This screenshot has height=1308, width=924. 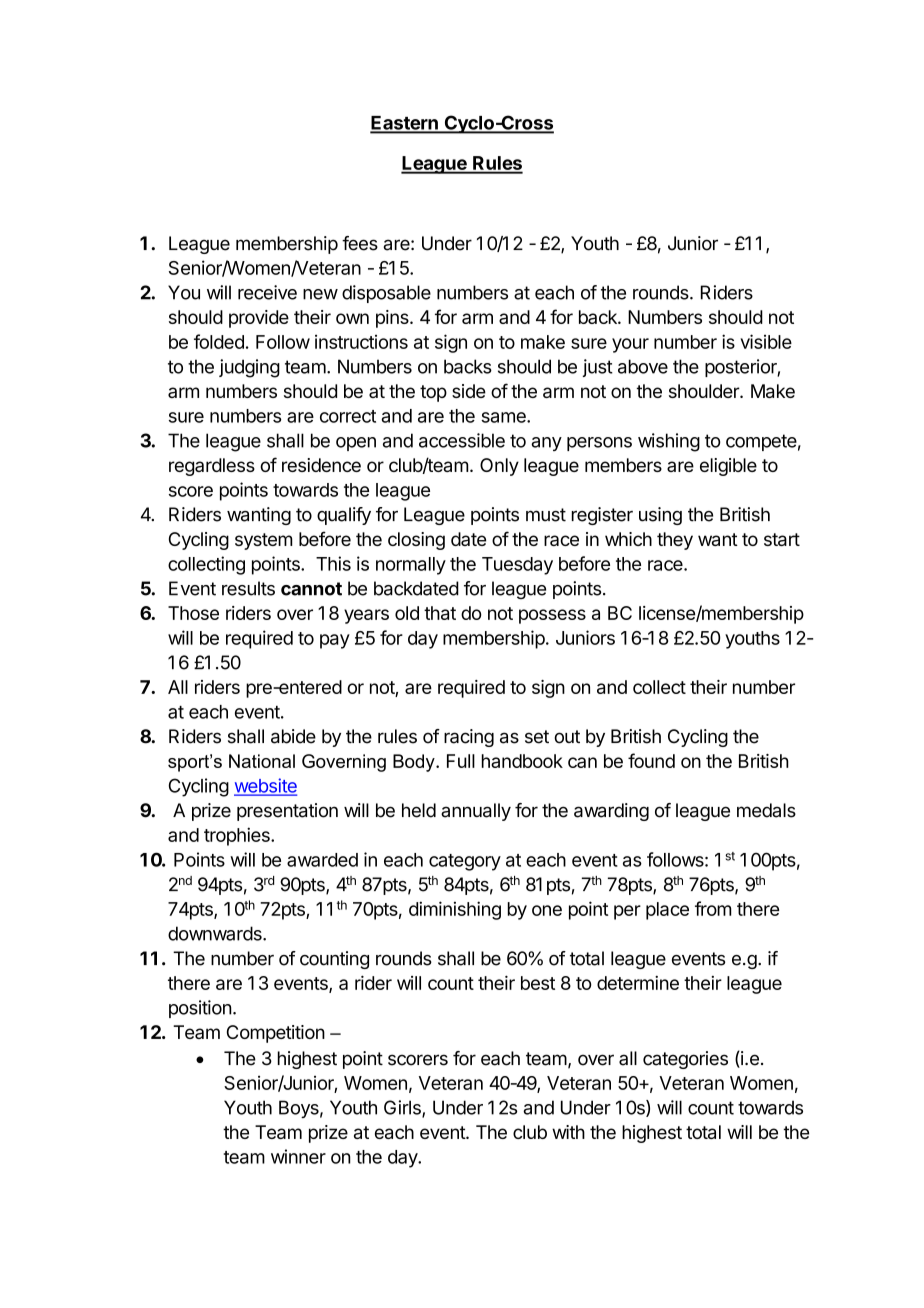 What do you see at coordinates (766, 341) in the screenshot?
I see `visible` at bounding box center [766, 341].
